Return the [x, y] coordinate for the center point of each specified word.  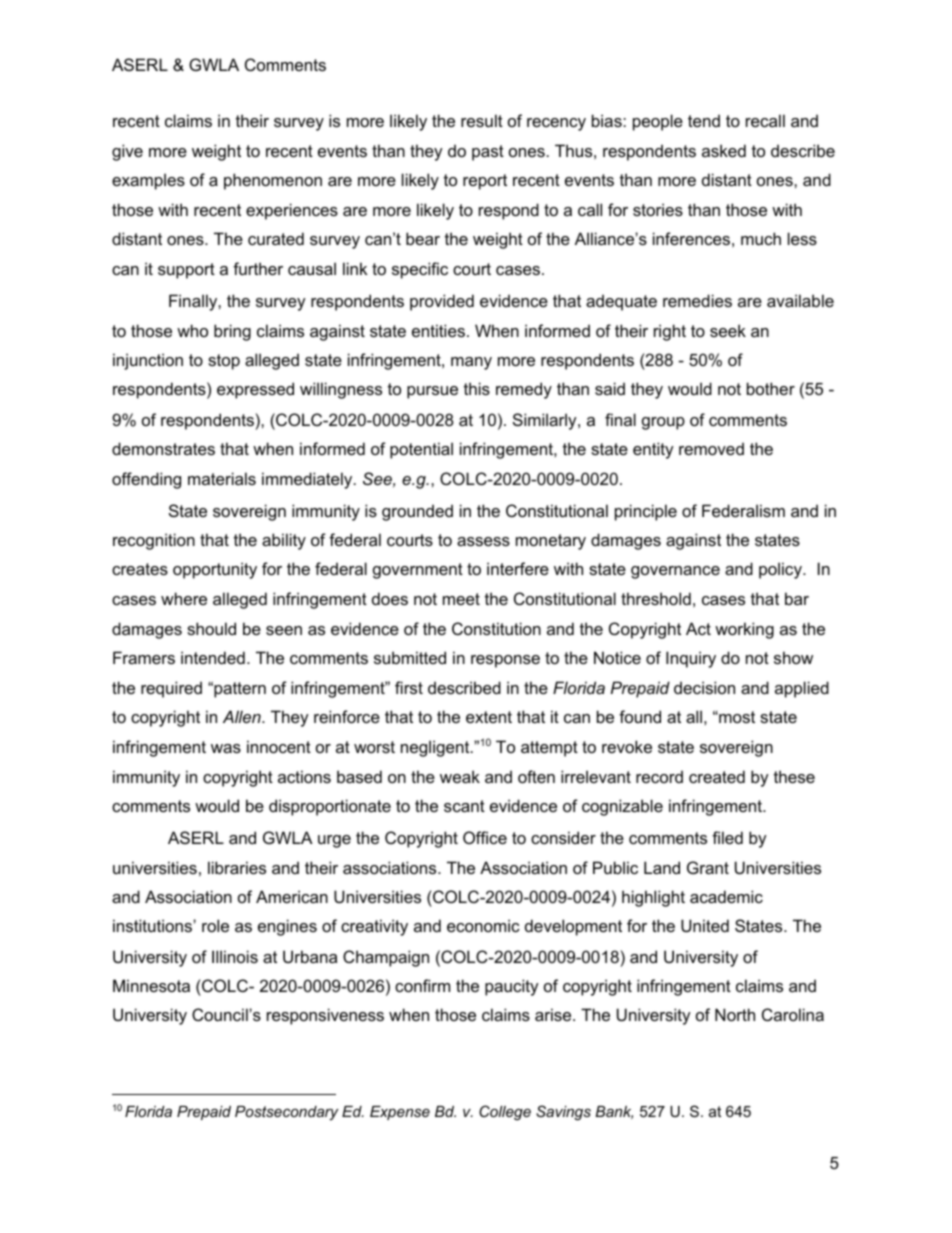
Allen [243, 716]
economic [483, 925]
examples [148, 181]
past [488, 153]
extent [489, 717]
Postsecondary [286, 1113]
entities [438, 330]
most [736, 717]
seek [728, 330]
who [192, 330]
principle [646, 512]
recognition [154, 541]
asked [724, 150]
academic [726, 896]
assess [483, 541]
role [215, 925]
